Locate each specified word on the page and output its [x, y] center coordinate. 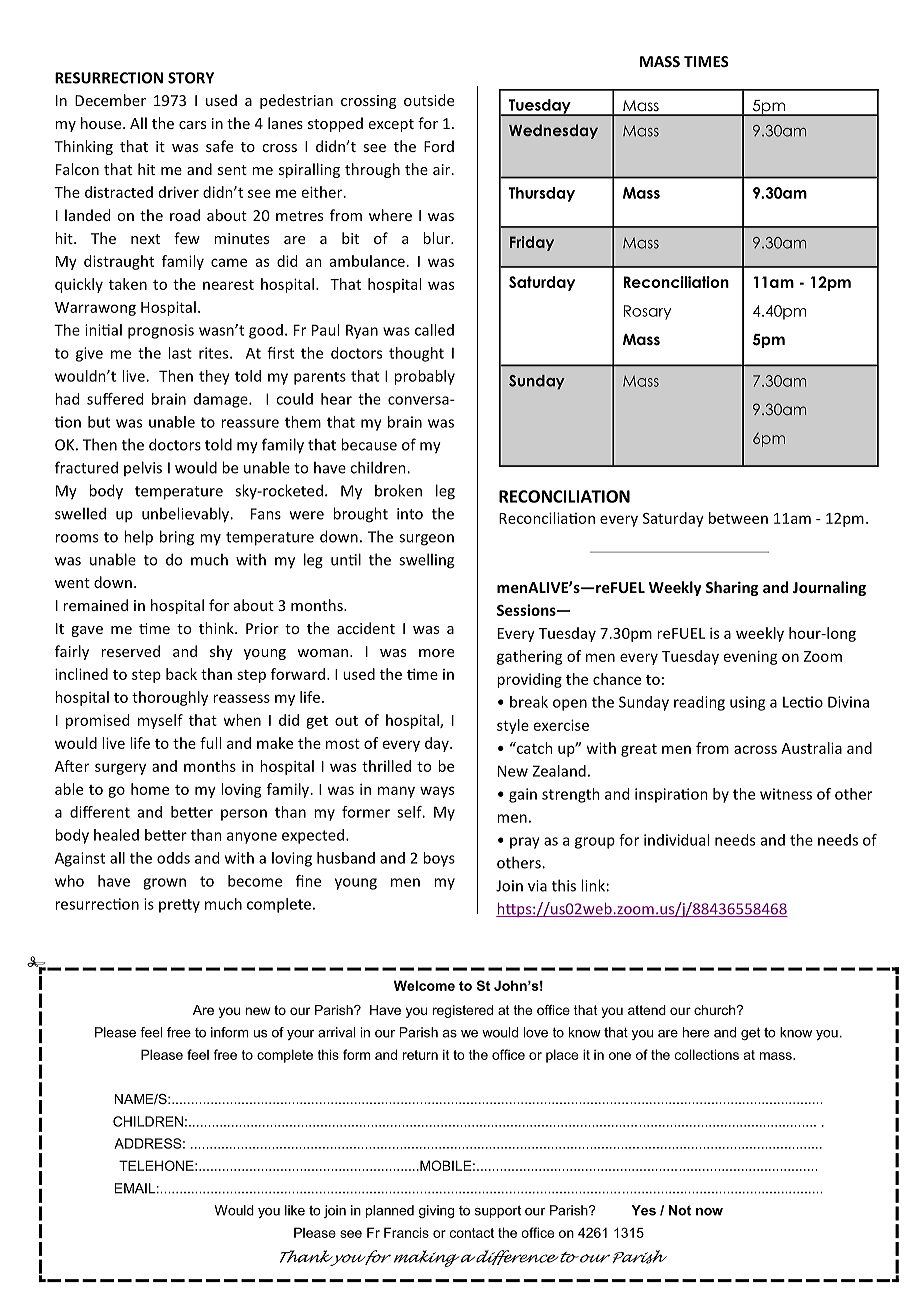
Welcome [424, 985]
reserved [130, 651]
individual [676, 840]
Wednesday [553, 131]
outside [429, 100]
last [180, 353]
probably [424, 377]
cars [192, 125]
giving [436, 1211]
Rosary [647, 312]
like [295, 1210]
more [436, 653]
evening [751, 657]
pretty [179, 906]
